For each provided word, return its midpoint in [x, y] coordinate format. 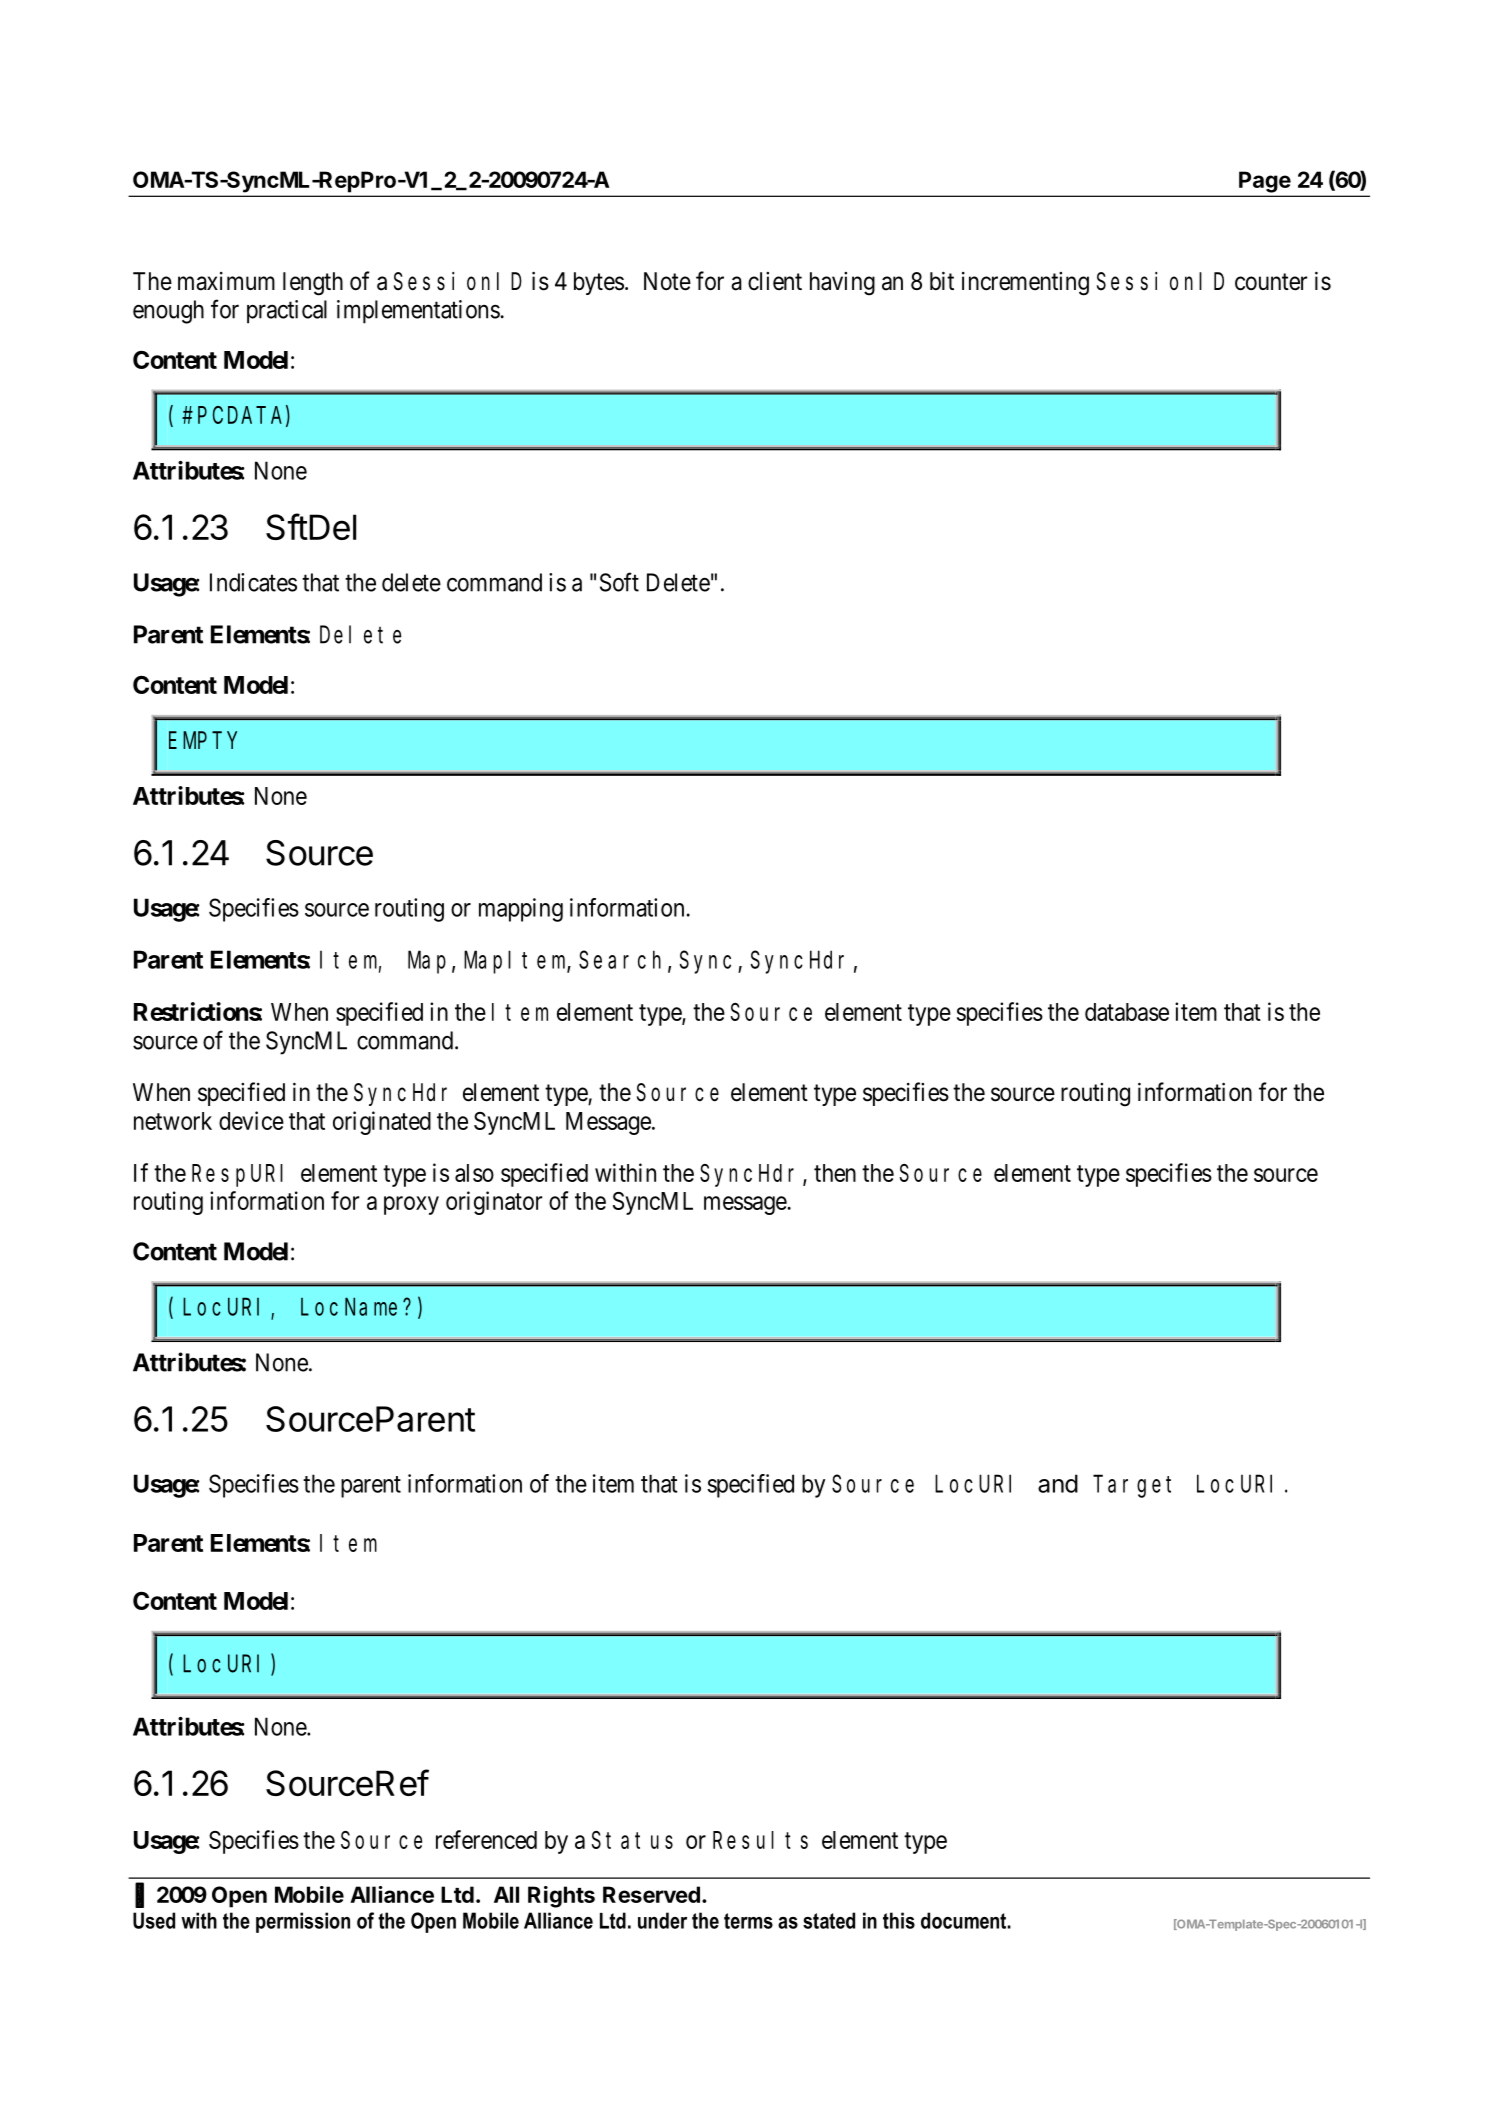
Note [667, 281]
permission [303, 1922]
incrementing [1025, 284]
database [1127, 1012]
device [251, 1120]
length [313, 284]
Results [760, 1840]
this [899, 1920]
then [835, 1173]
